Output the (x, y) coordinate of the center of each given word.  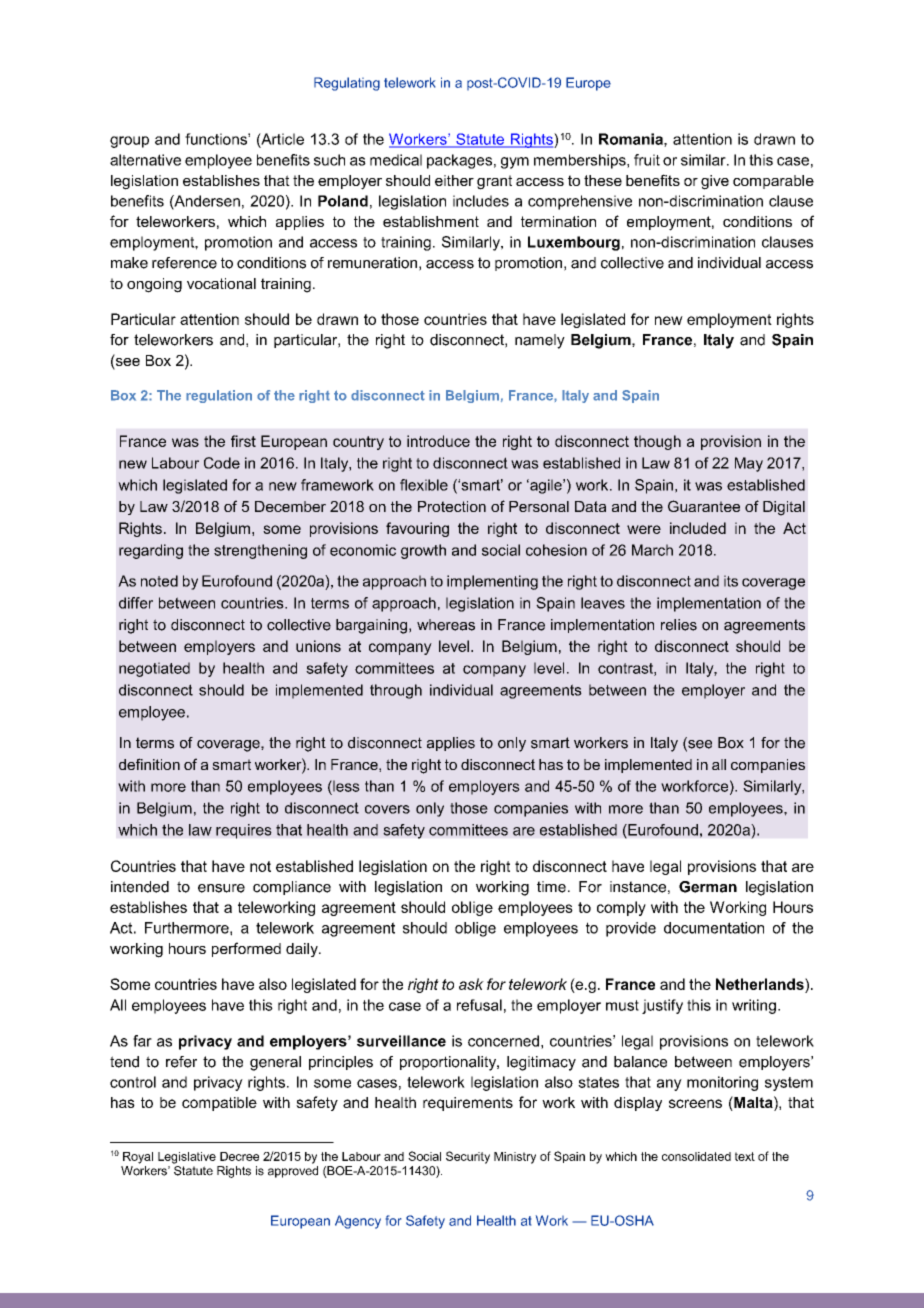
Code (222, 463)
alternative (145, 160)
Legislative (187, 1158)
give (715, 182)
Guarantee (704, 506)
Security (468, 1157)
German (708, 887)
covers (387, 809)
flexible (424, 485)
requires (244, 831)
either (454, 180)
